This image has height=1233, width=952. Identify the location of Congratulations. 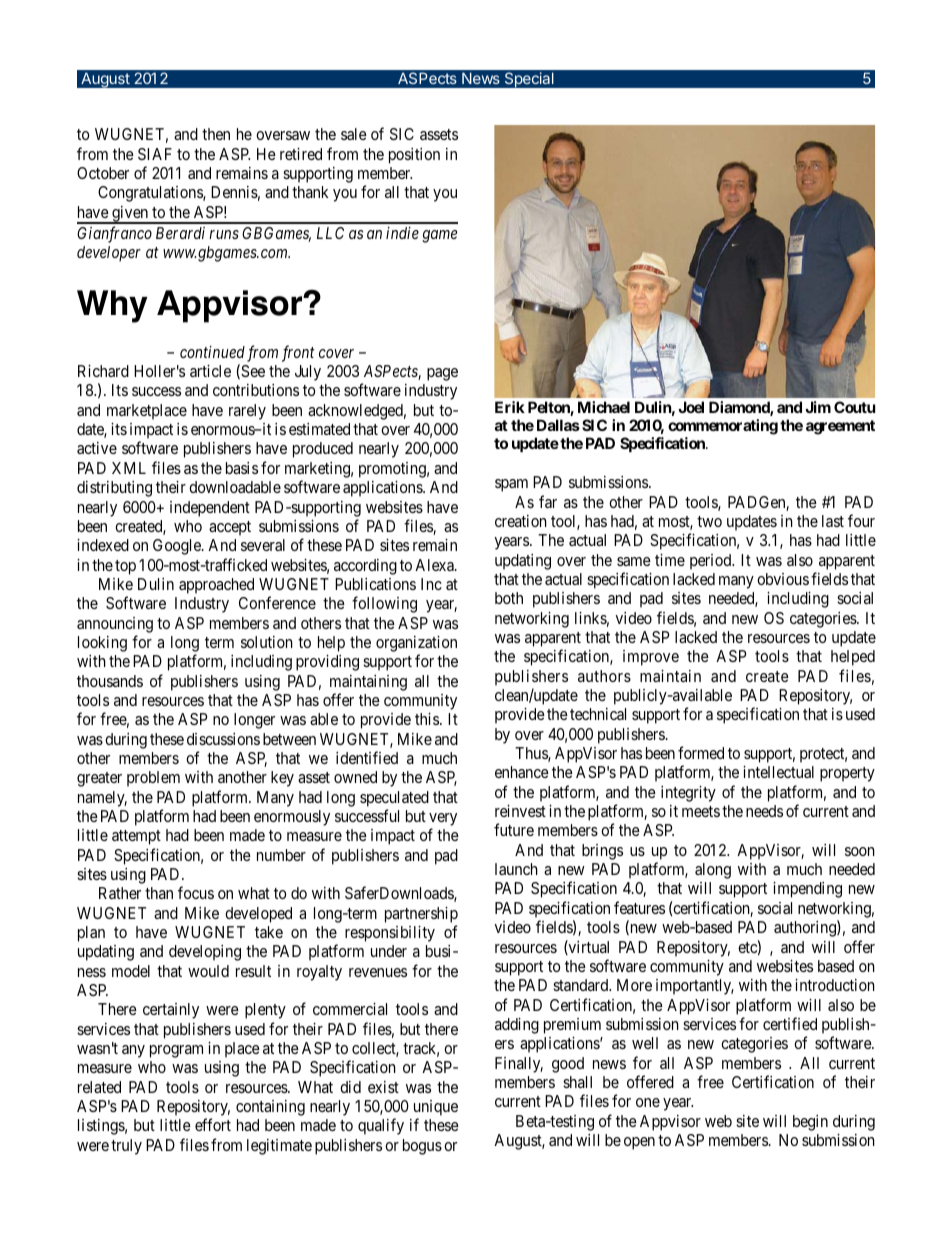
(151, 194).
